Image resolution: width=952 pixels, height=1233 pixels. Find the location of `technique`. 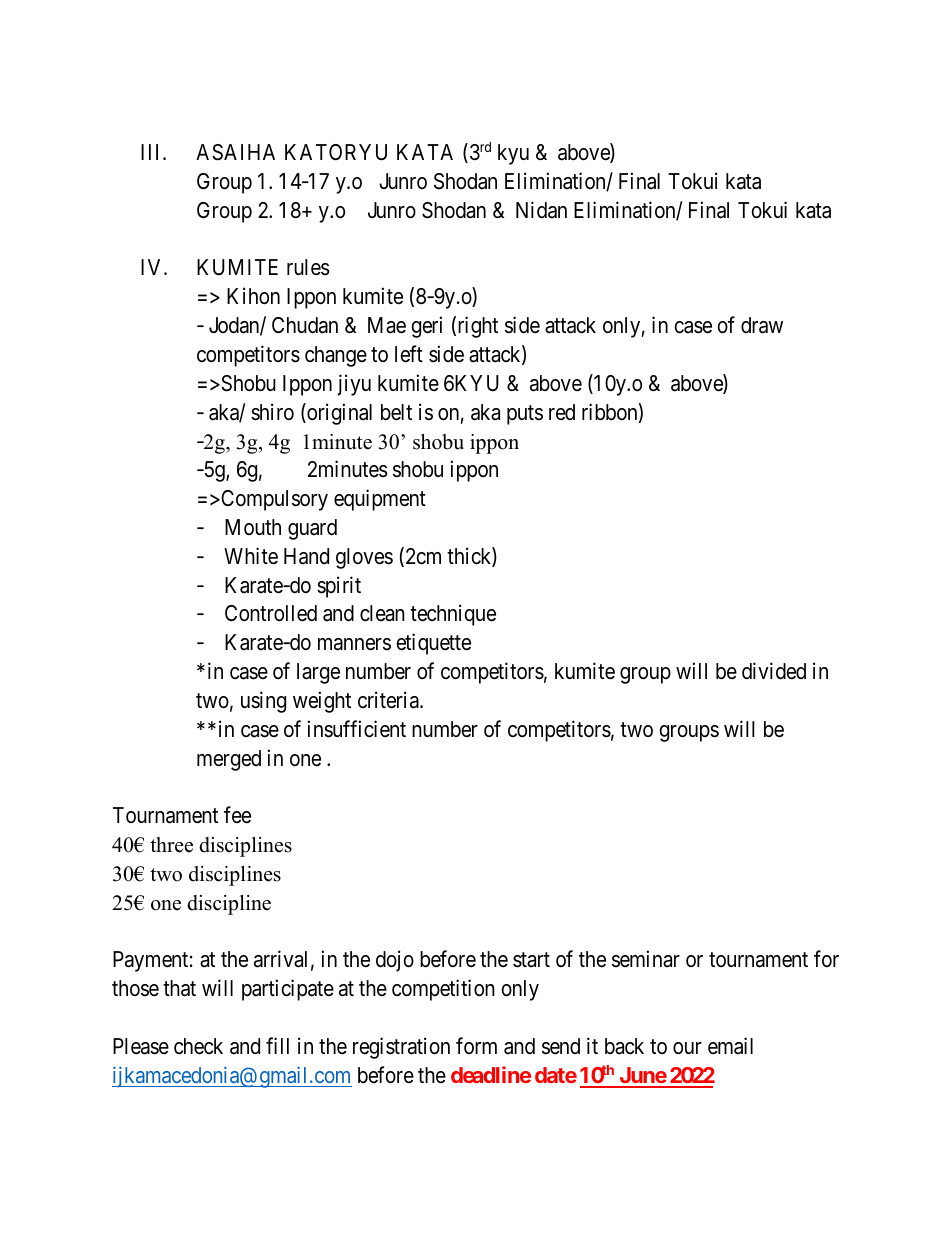

technique is located at coordinates (453, 615).
